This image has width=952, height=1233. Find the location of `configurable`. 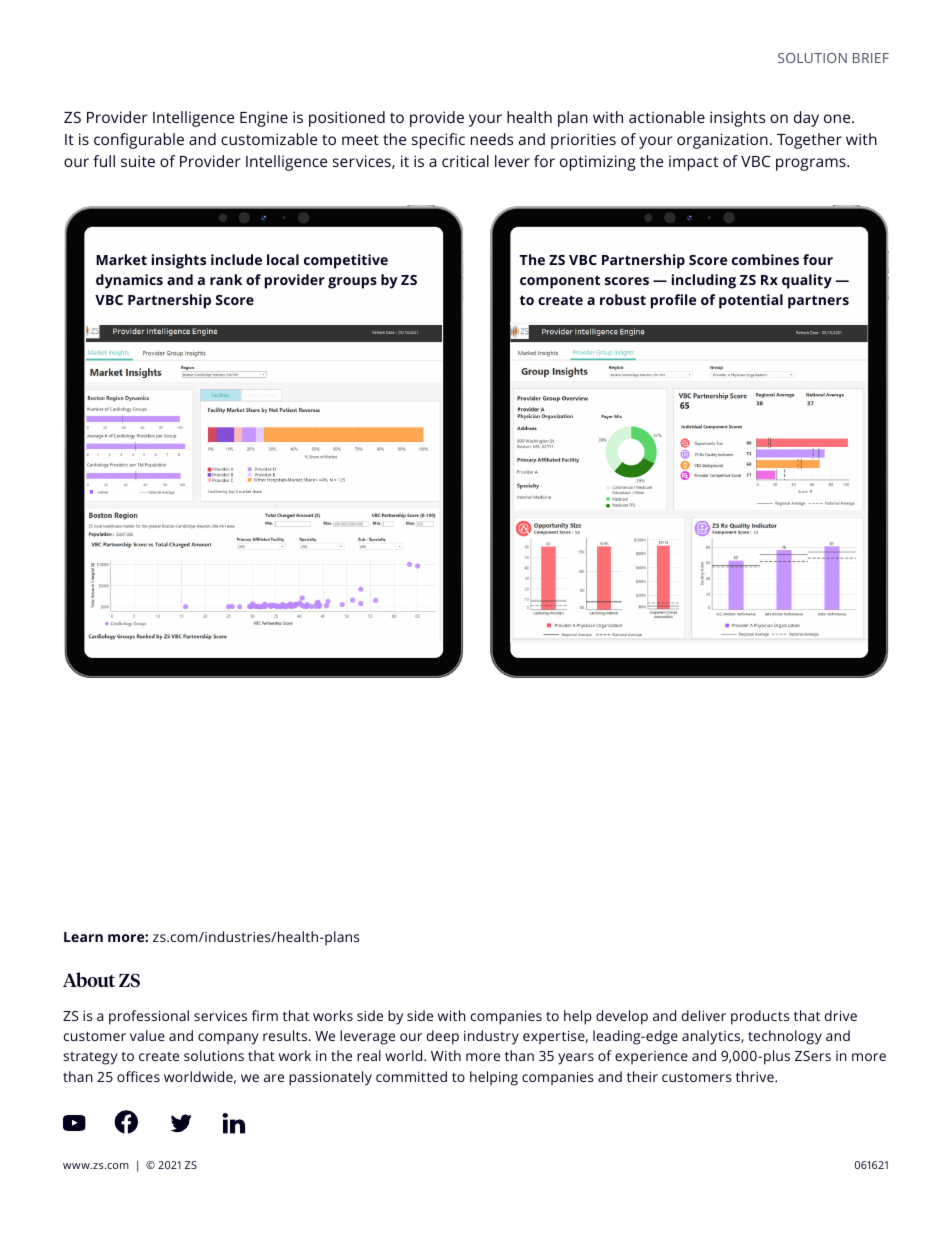

configurable is located at coordinates (139, 141).
